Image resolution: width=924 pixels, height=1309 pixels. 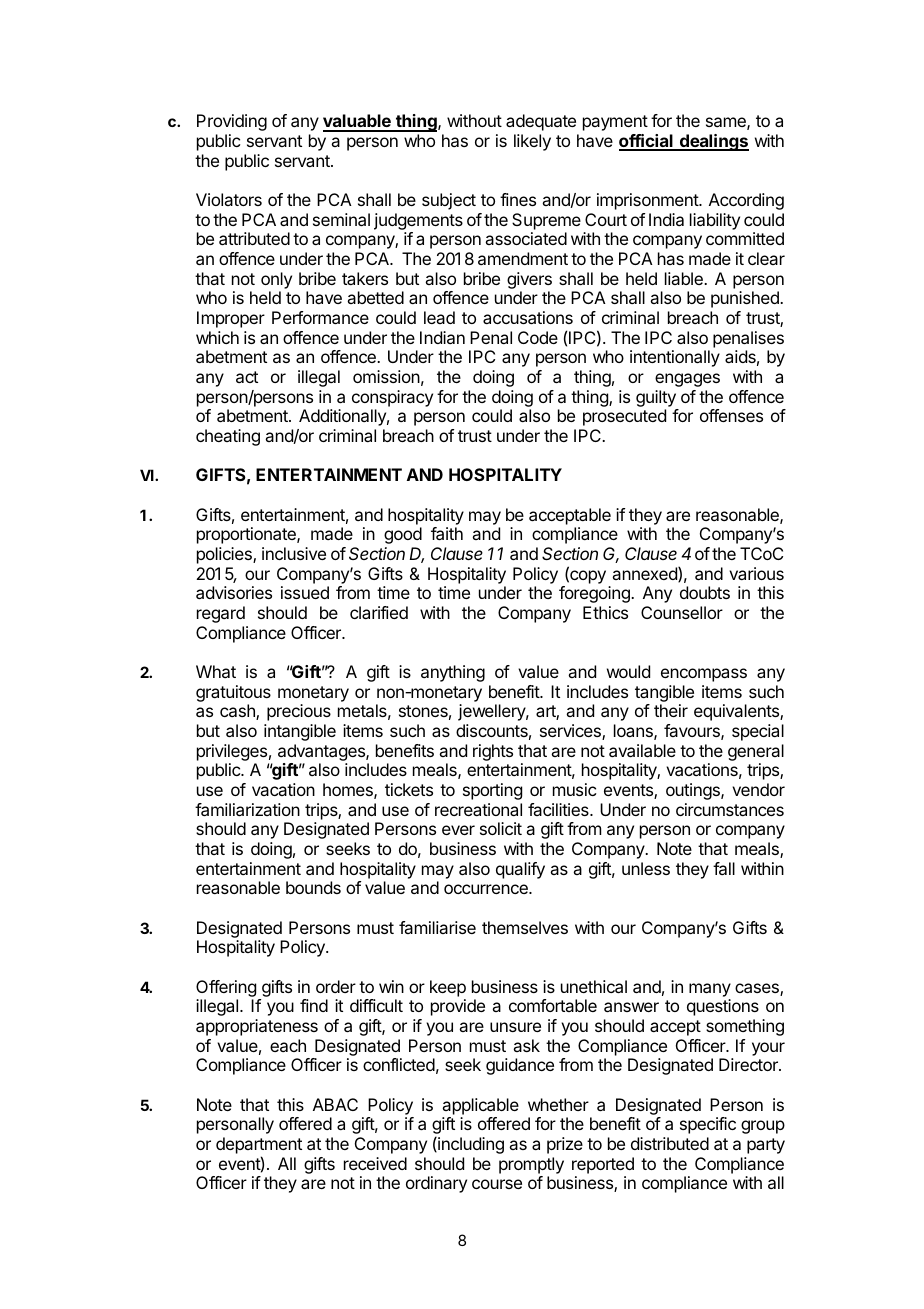 What do you see at coordinates (259, 1145) in the image?
I see `department` at bounding box center [259, 1145].
